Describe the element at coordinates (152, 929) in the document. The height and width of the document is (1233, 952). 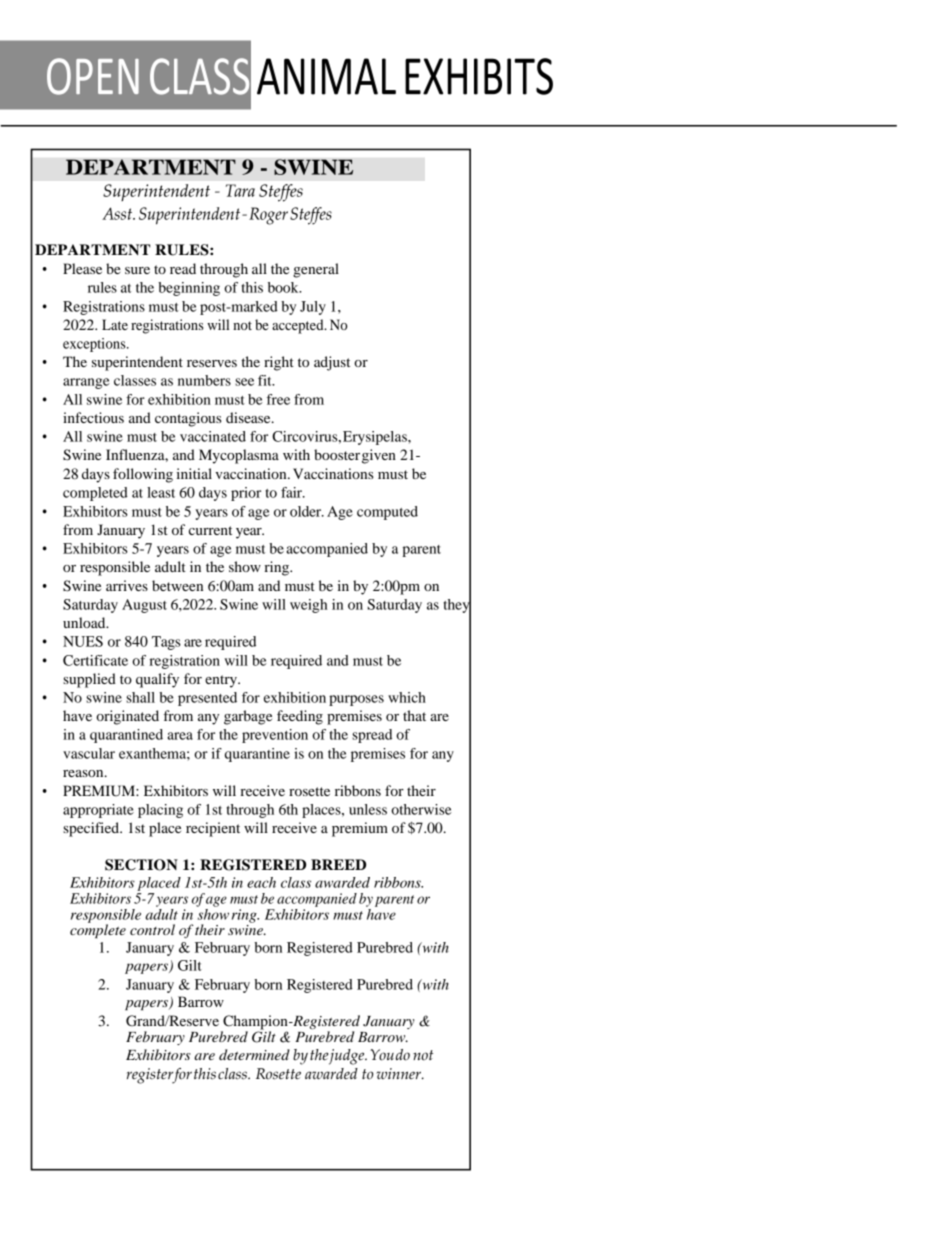
I see `control` at that location.
